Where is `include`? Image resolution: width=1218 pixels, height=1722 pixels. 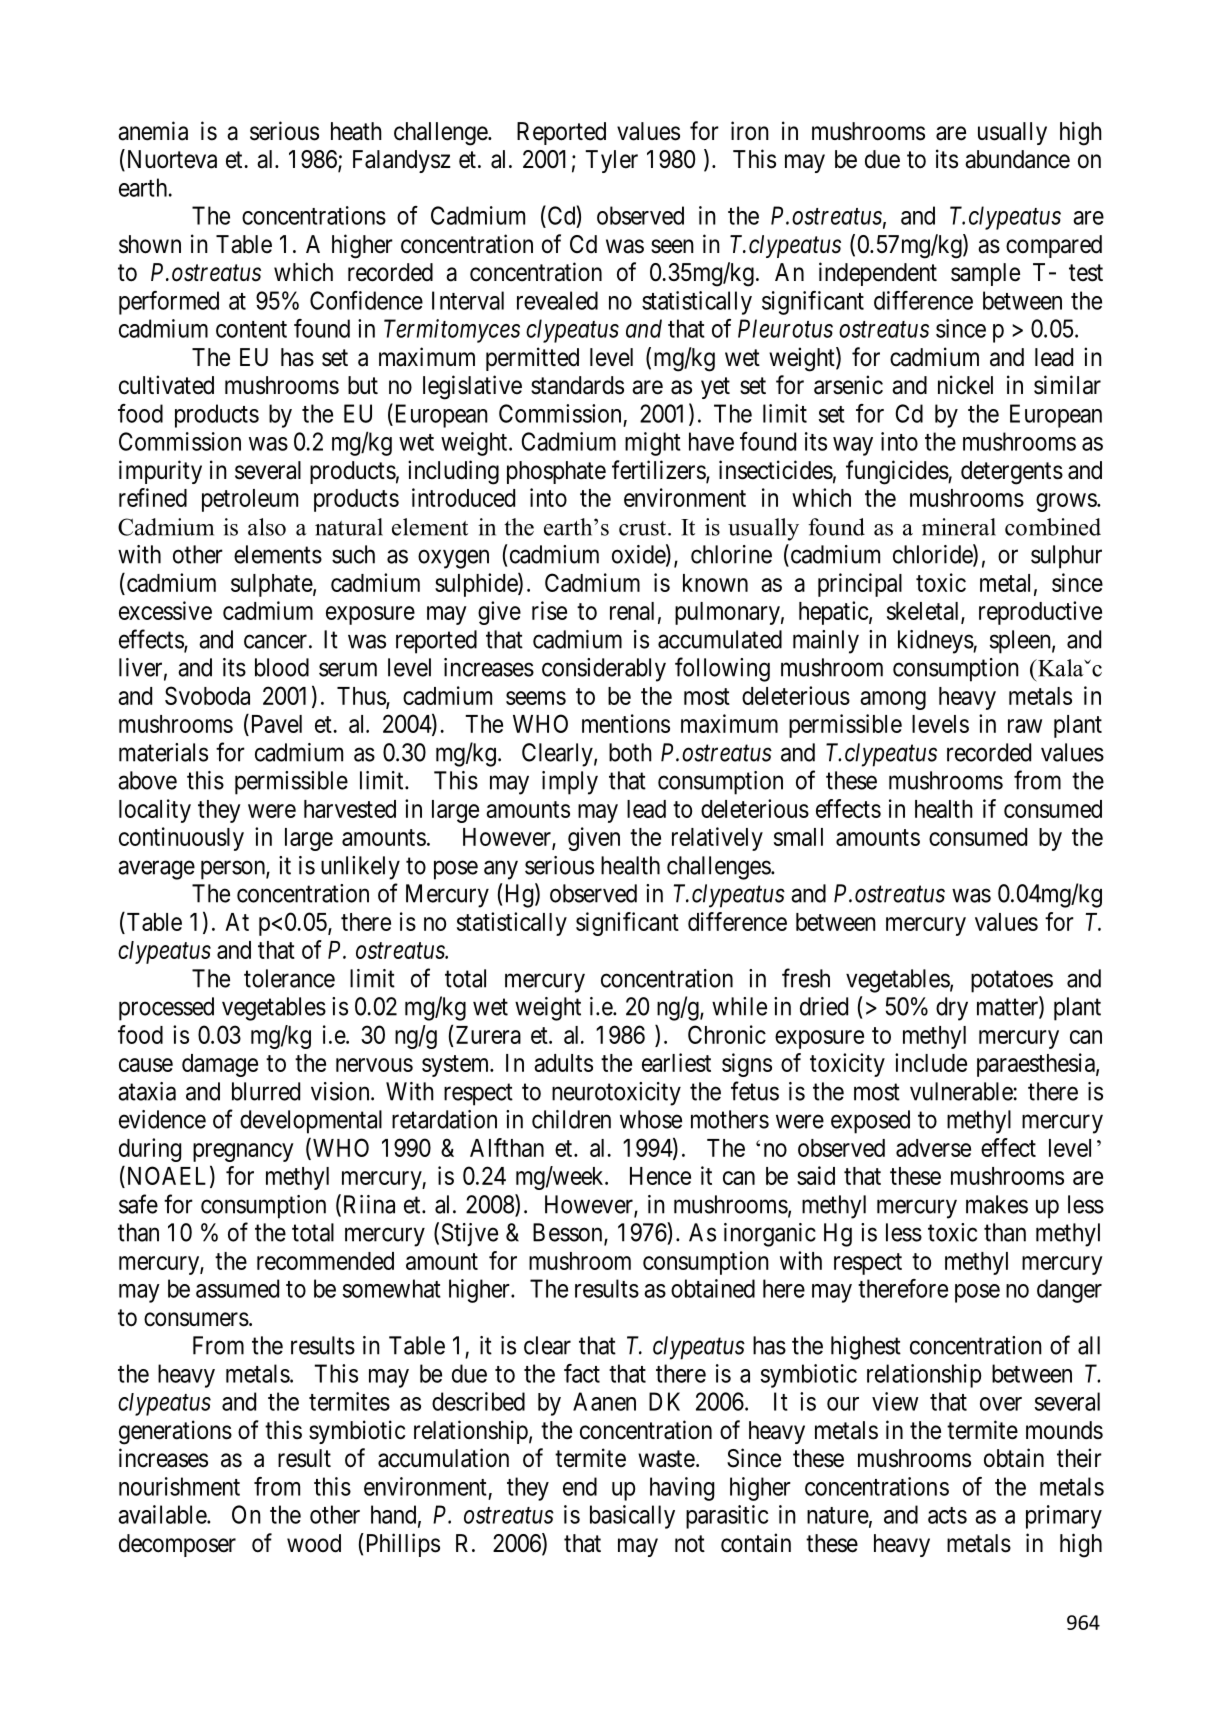 include is located at coordinates (931, 1062).
